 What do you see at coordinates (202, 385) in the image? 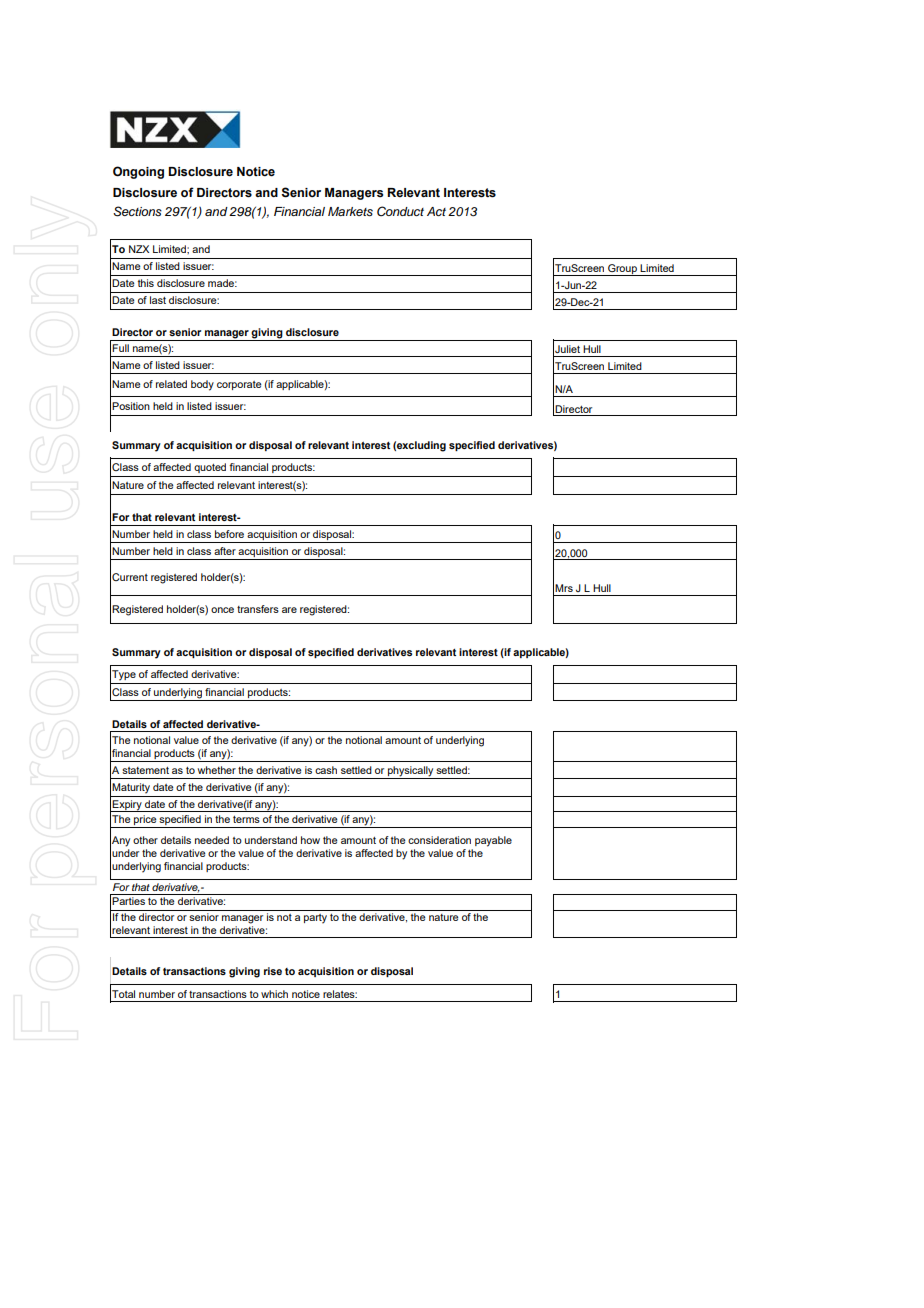
I see `body` at bounding box center [202, 385].
